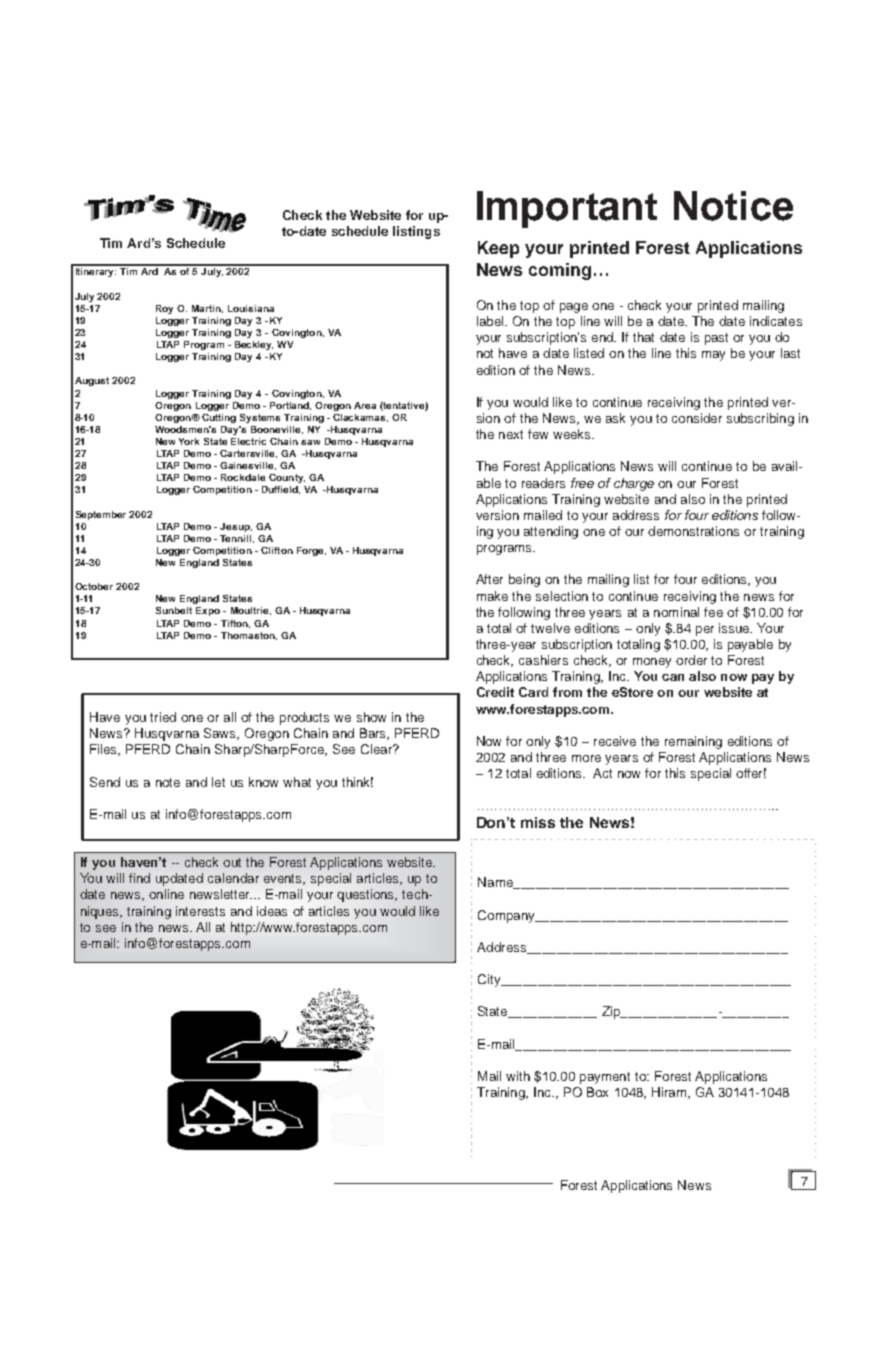  I want to click on Notice, so click(733, 206).
